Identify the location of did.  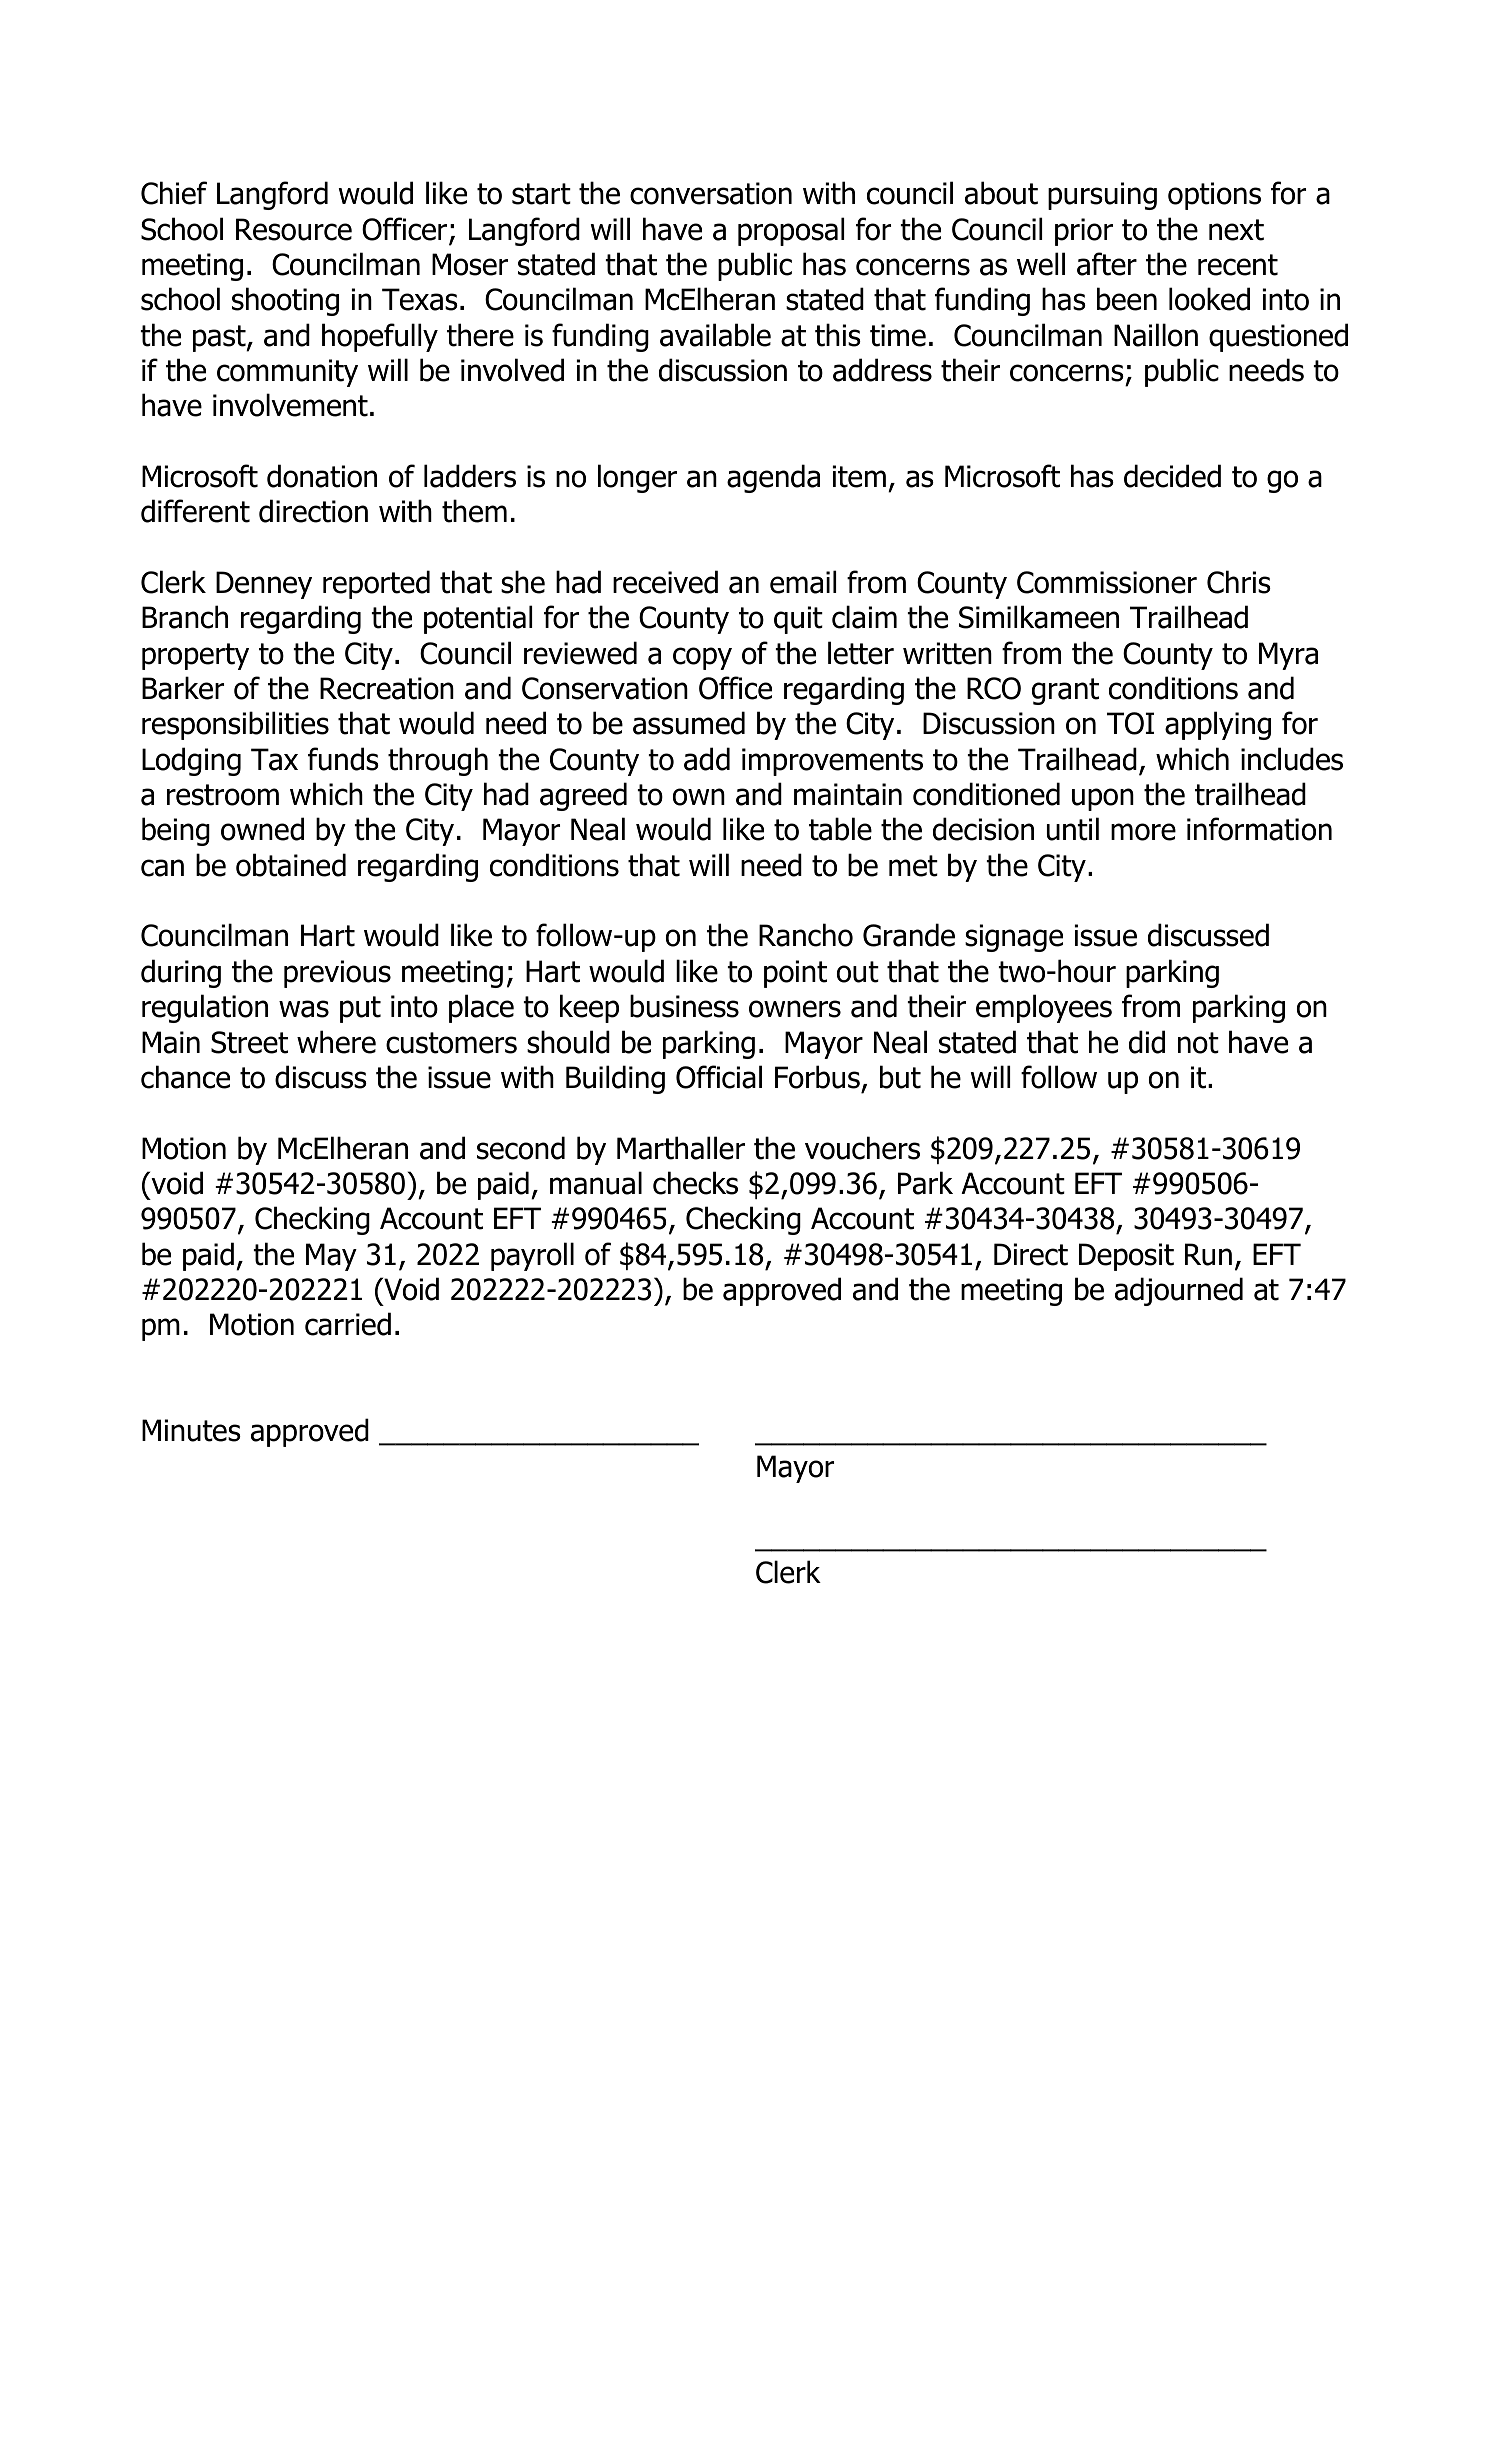
(1147, 1042).
